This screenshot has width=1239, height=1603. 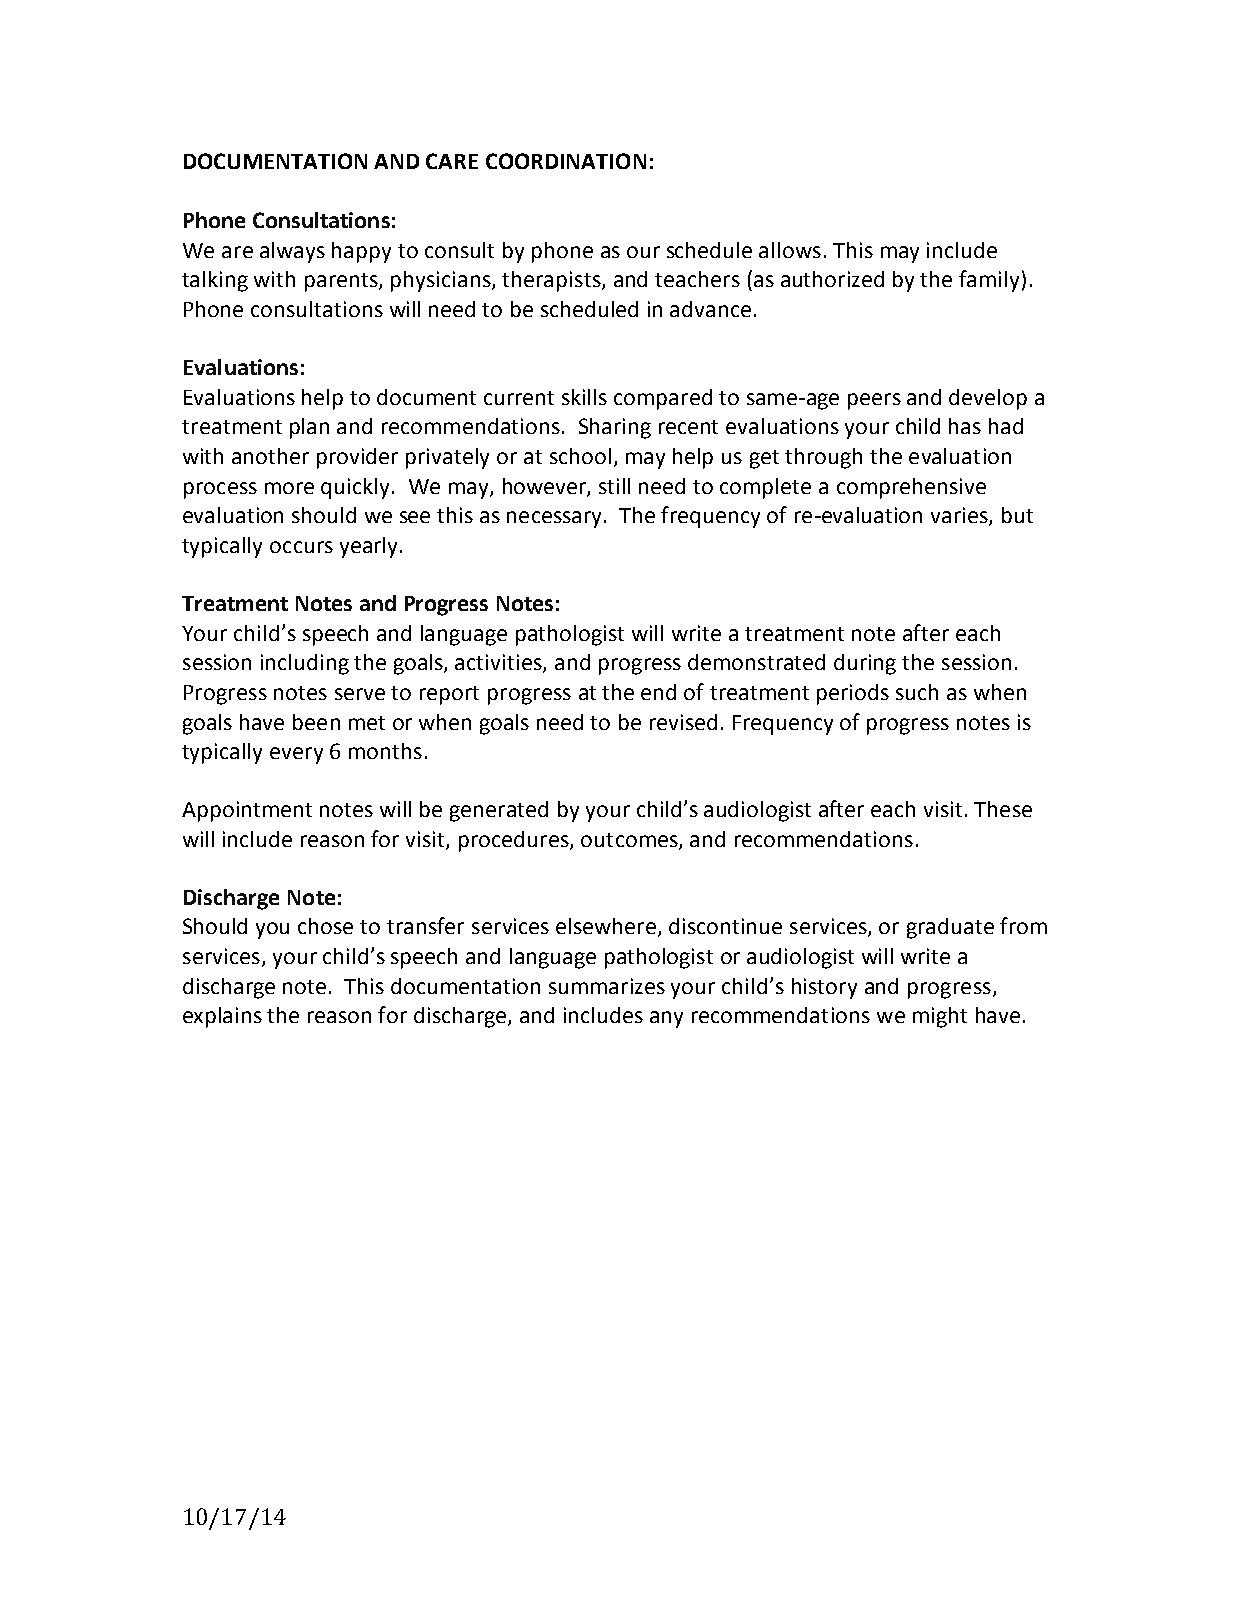 What do you see at coordinates (683, 722) in the screenshot?
I see `revised` at bounding box center [683, 722].
